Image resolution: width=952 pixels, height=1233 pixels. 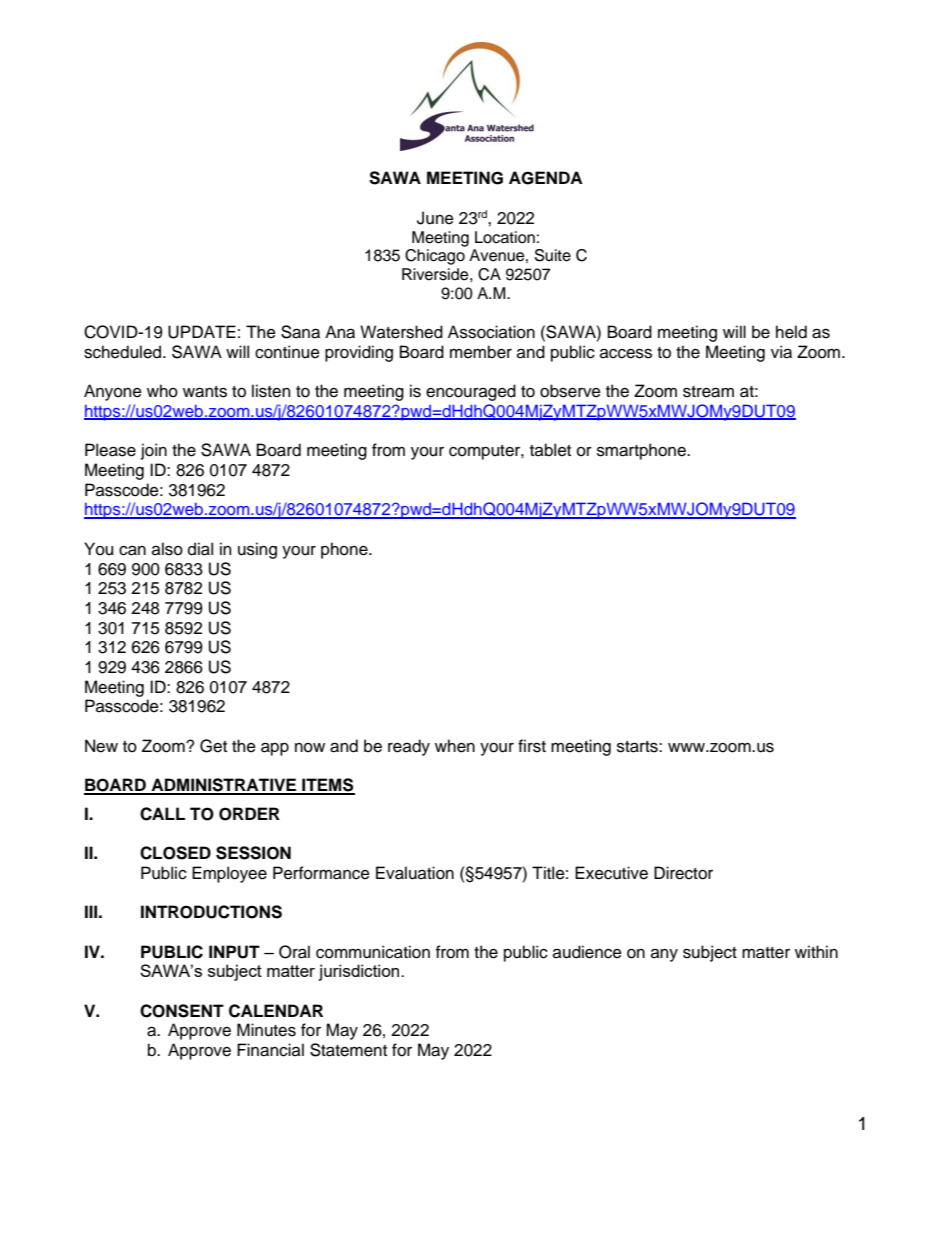 I want to click on when, so click(x=455, y=746).
